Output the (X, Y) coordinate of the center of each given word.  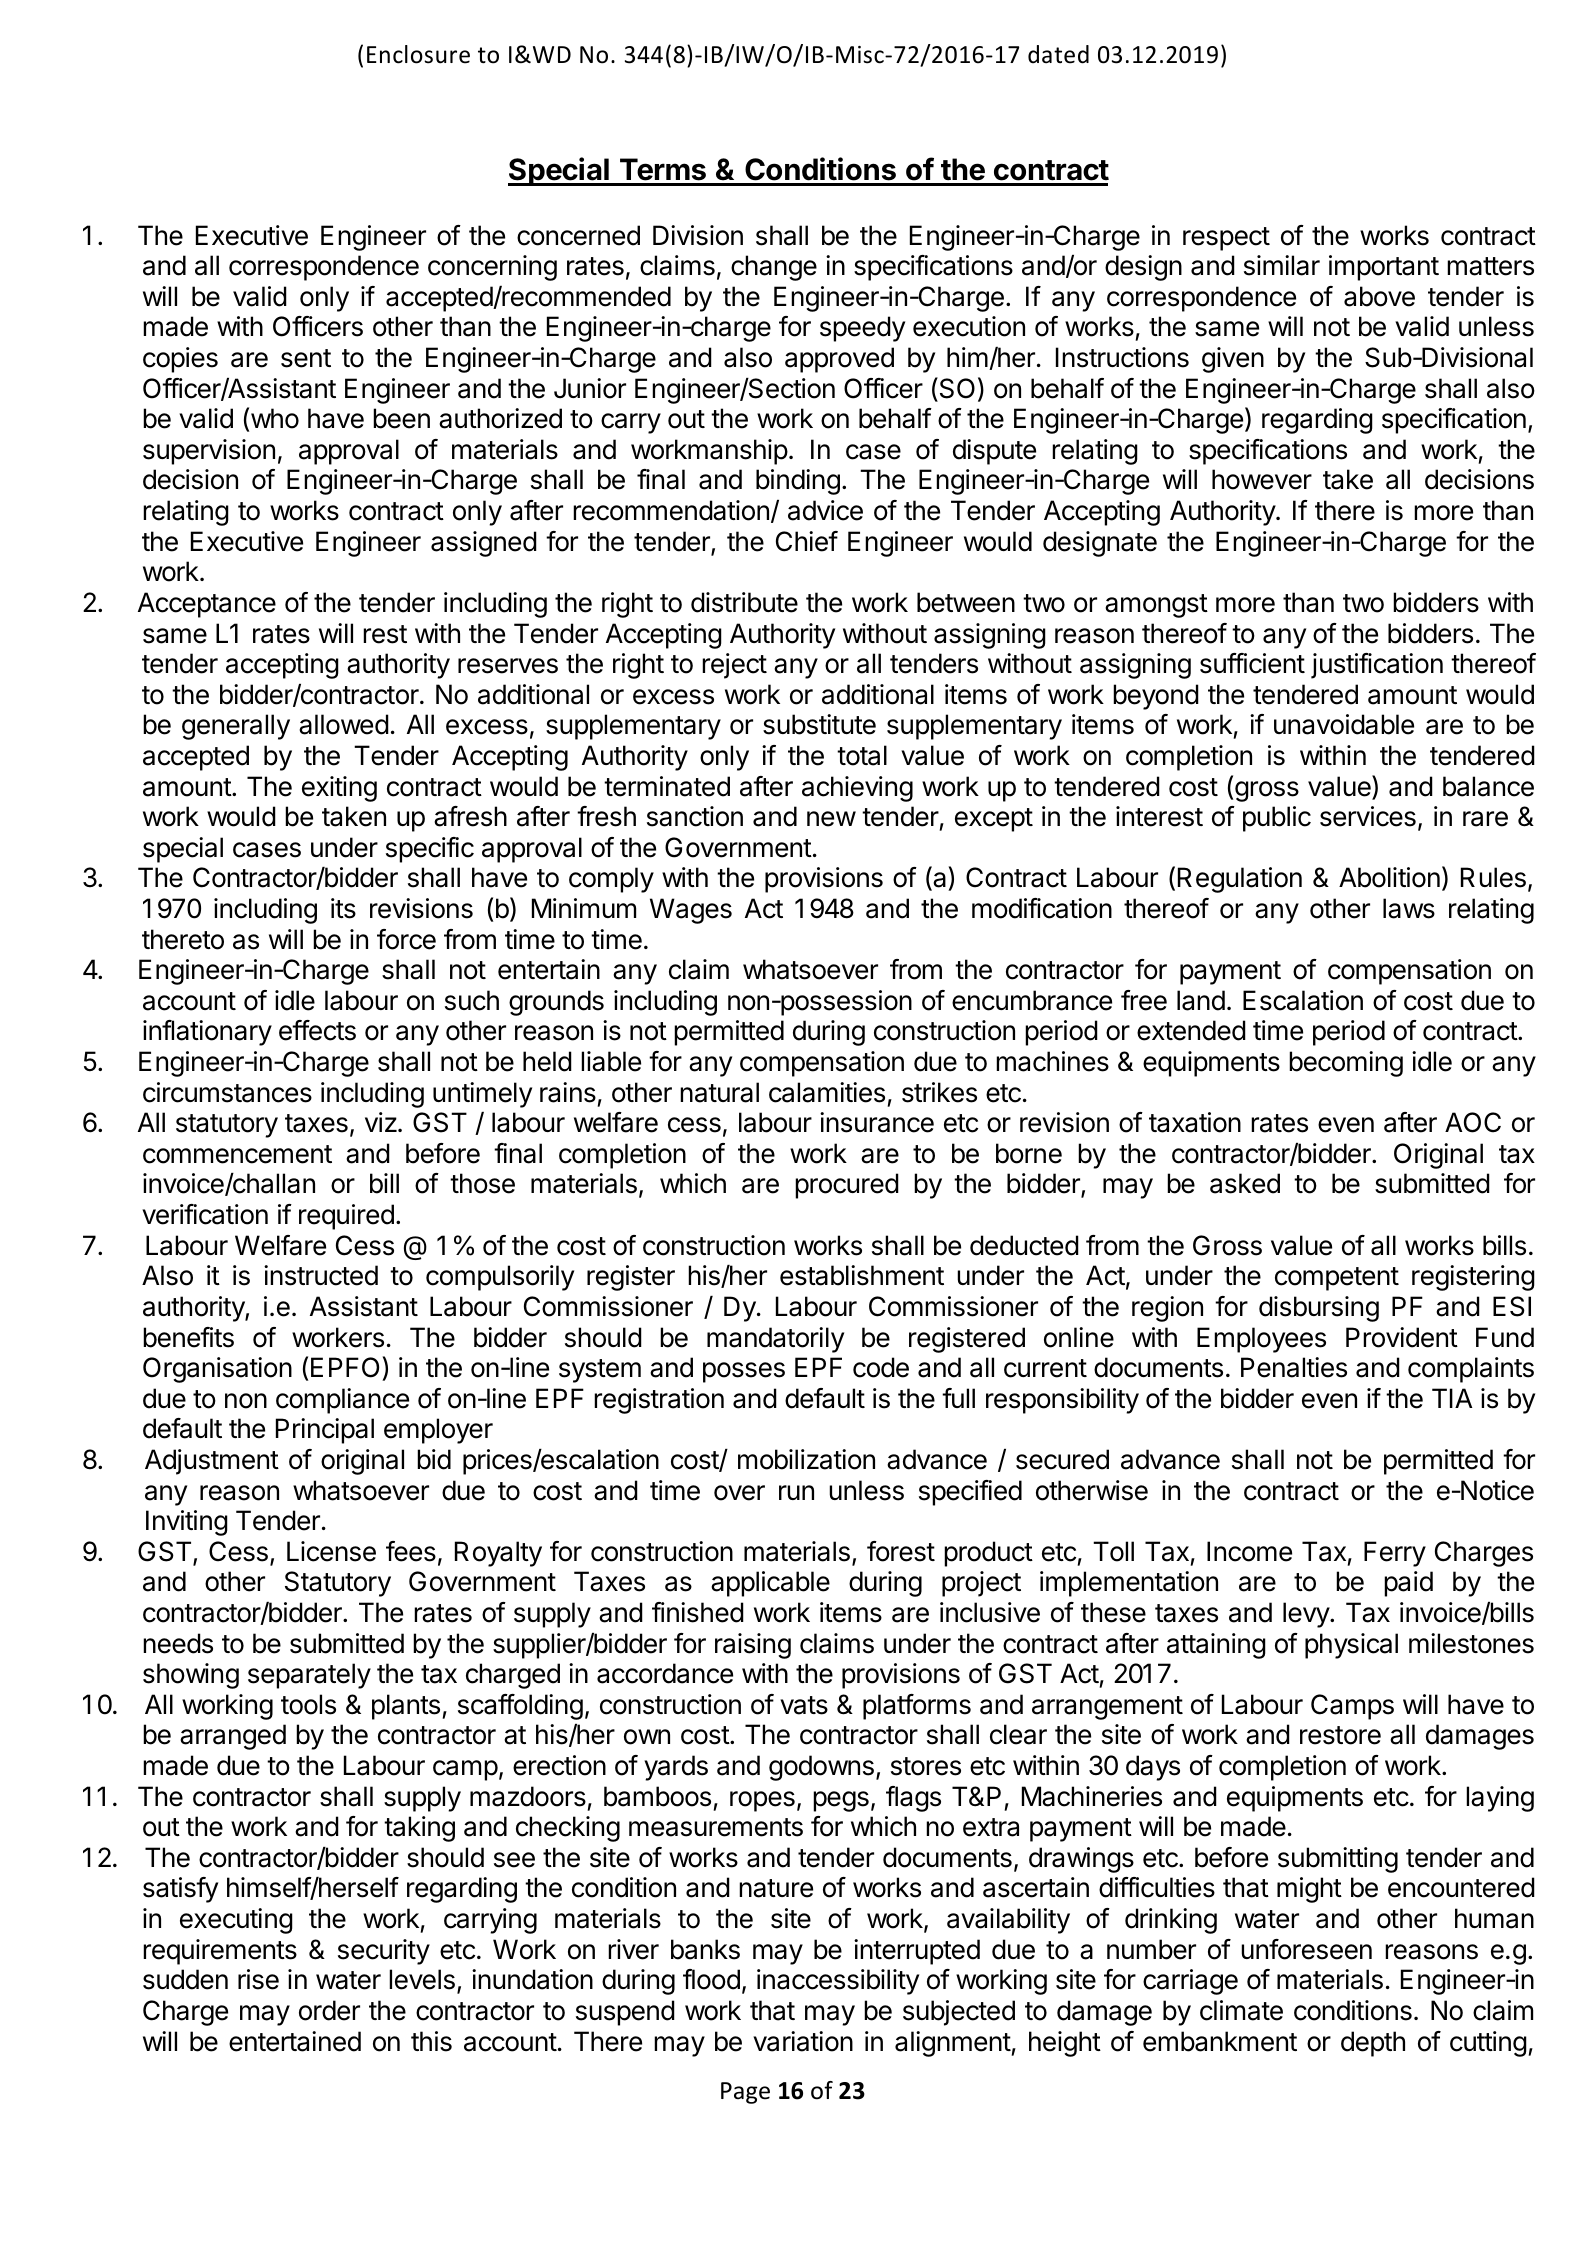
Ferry (1395, 1554)
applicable (770, 1584)
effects (317, 1030)
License (331, 1551)
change (774, 268)
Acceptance (207, 605)
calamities (827, 1092)
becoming (1346, 1064)
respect (1226, 239)
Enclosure (418, 54)
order (329, 2010)
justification (1377, 666)
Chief (807, 541)
